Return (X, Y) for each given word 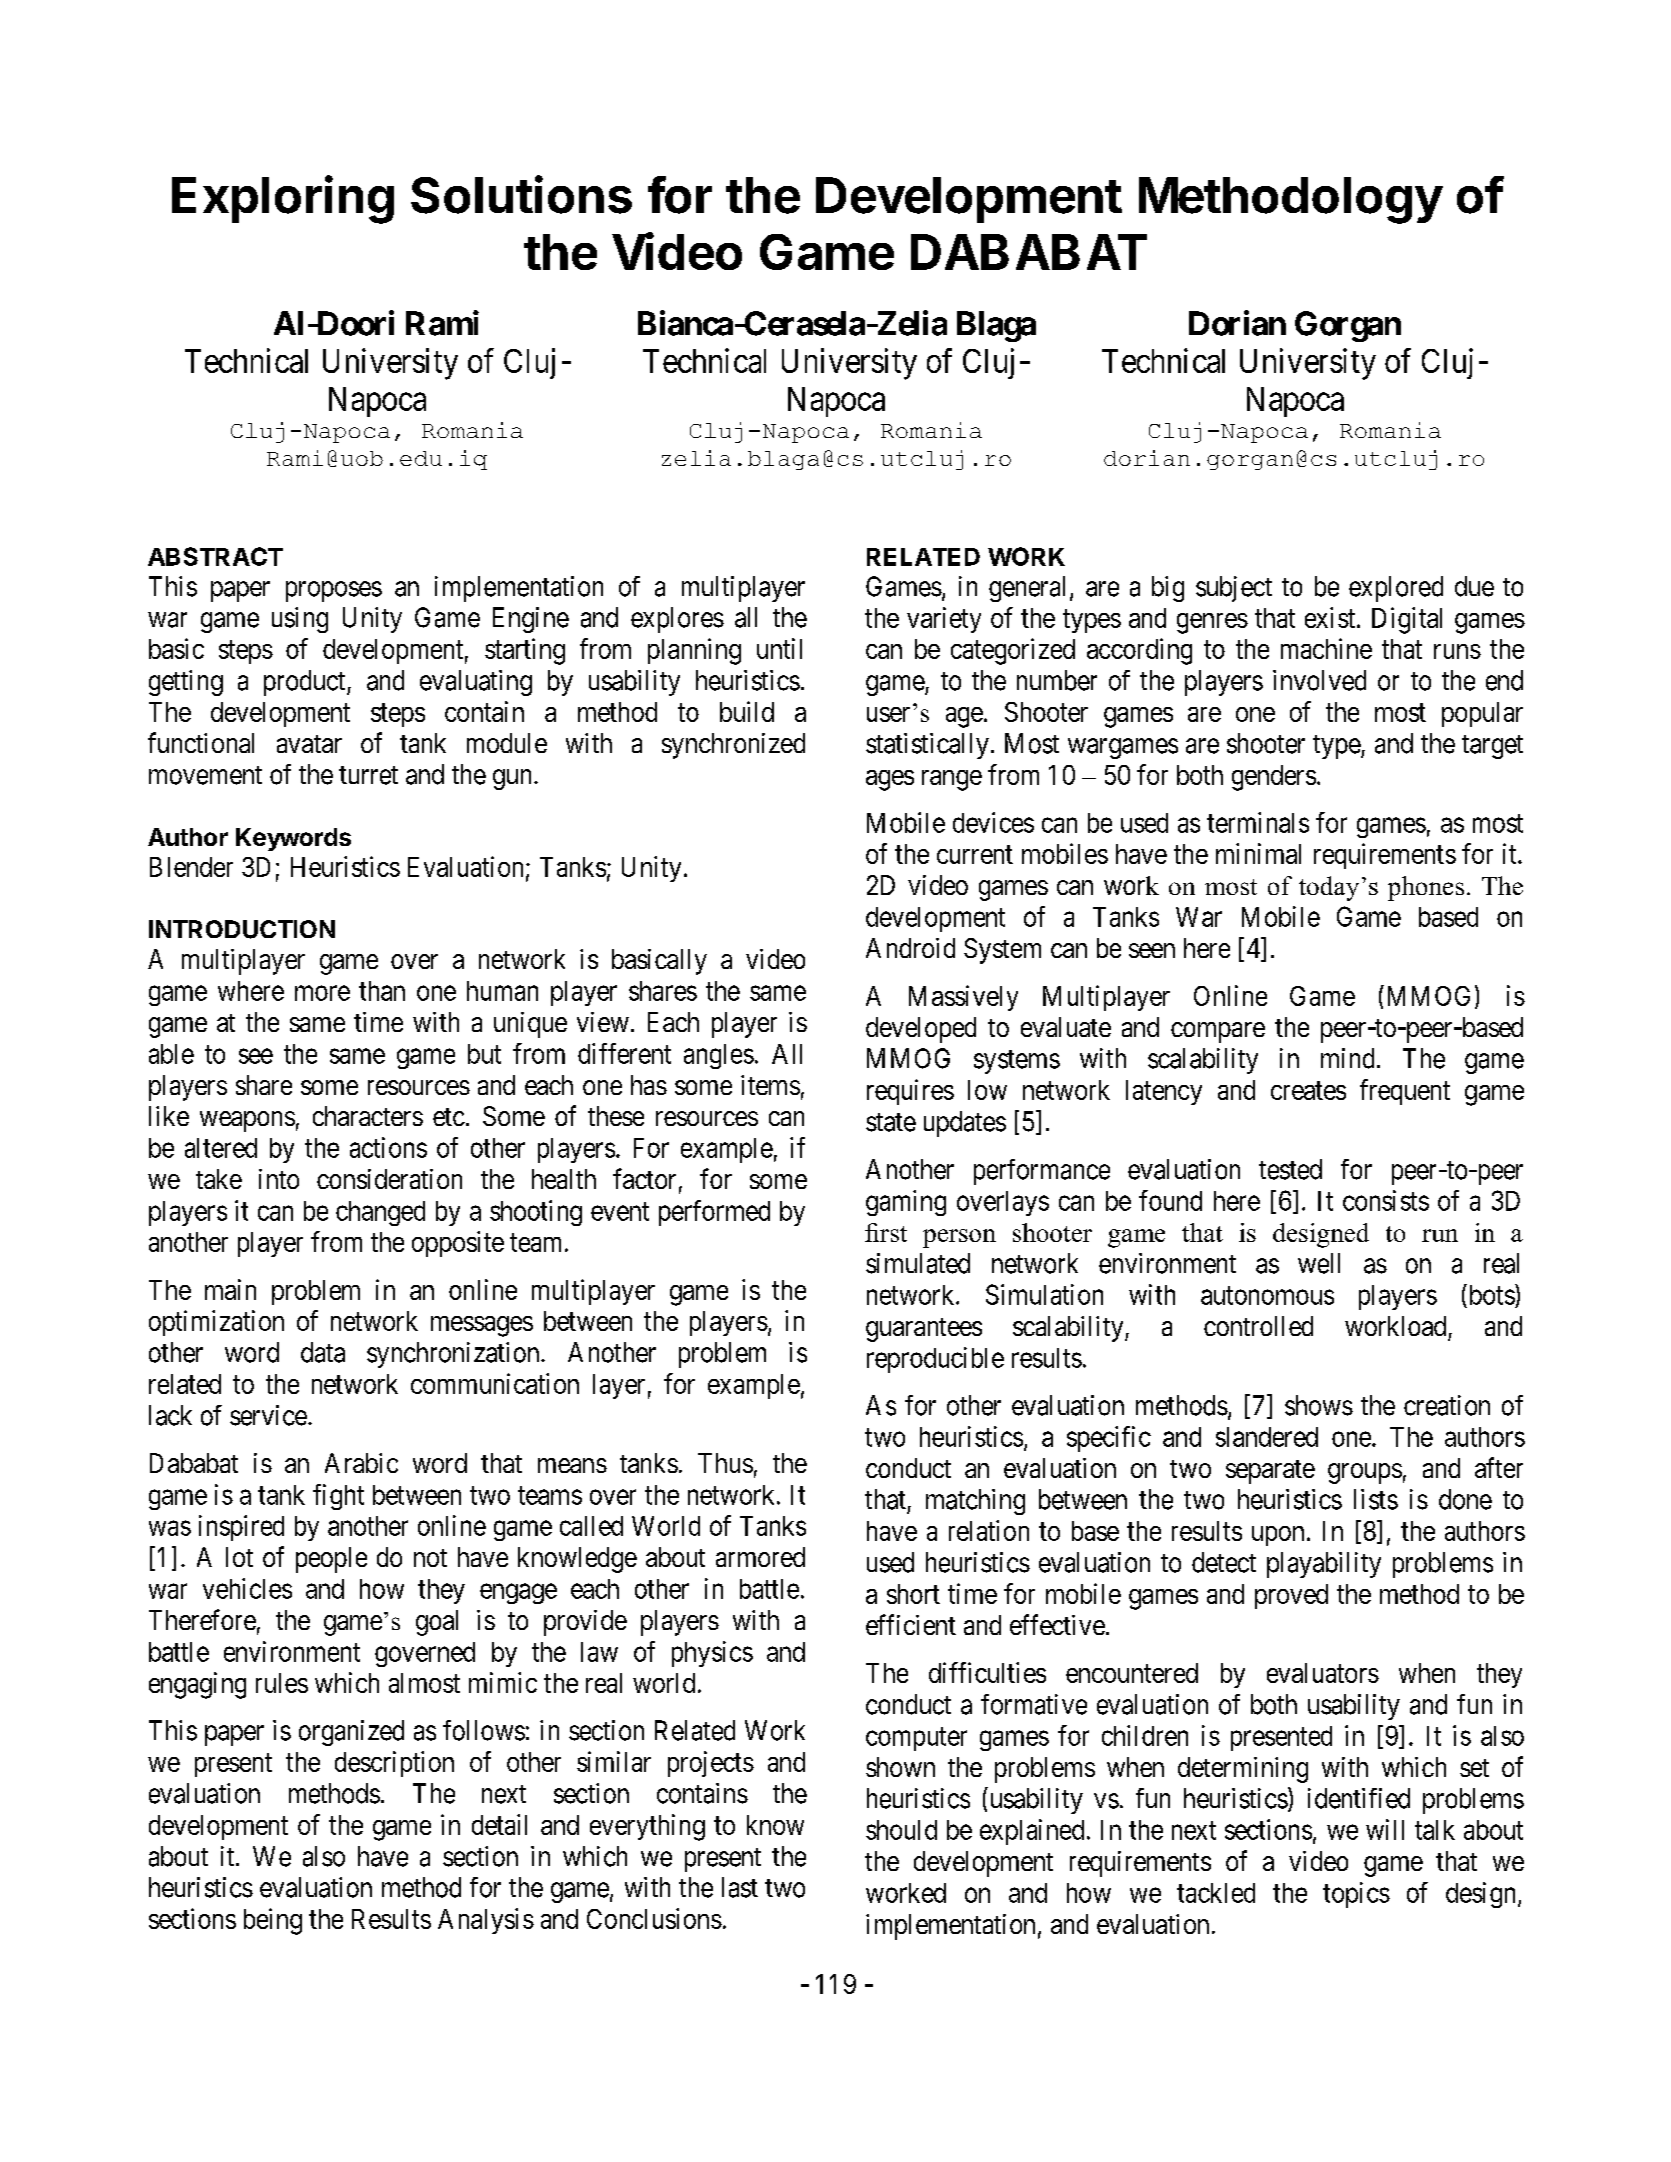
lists (1376, 1499)
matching (975, 1502)
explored (1396, 589)
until (779, 648)
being (273, 1921)
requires (910, 1092)
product (306, 683)
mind (1347, 1058)
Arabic (361, 1463)
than (382, 991)
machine (1326, 648)
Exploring (283, 199)
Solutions (521, 194)
